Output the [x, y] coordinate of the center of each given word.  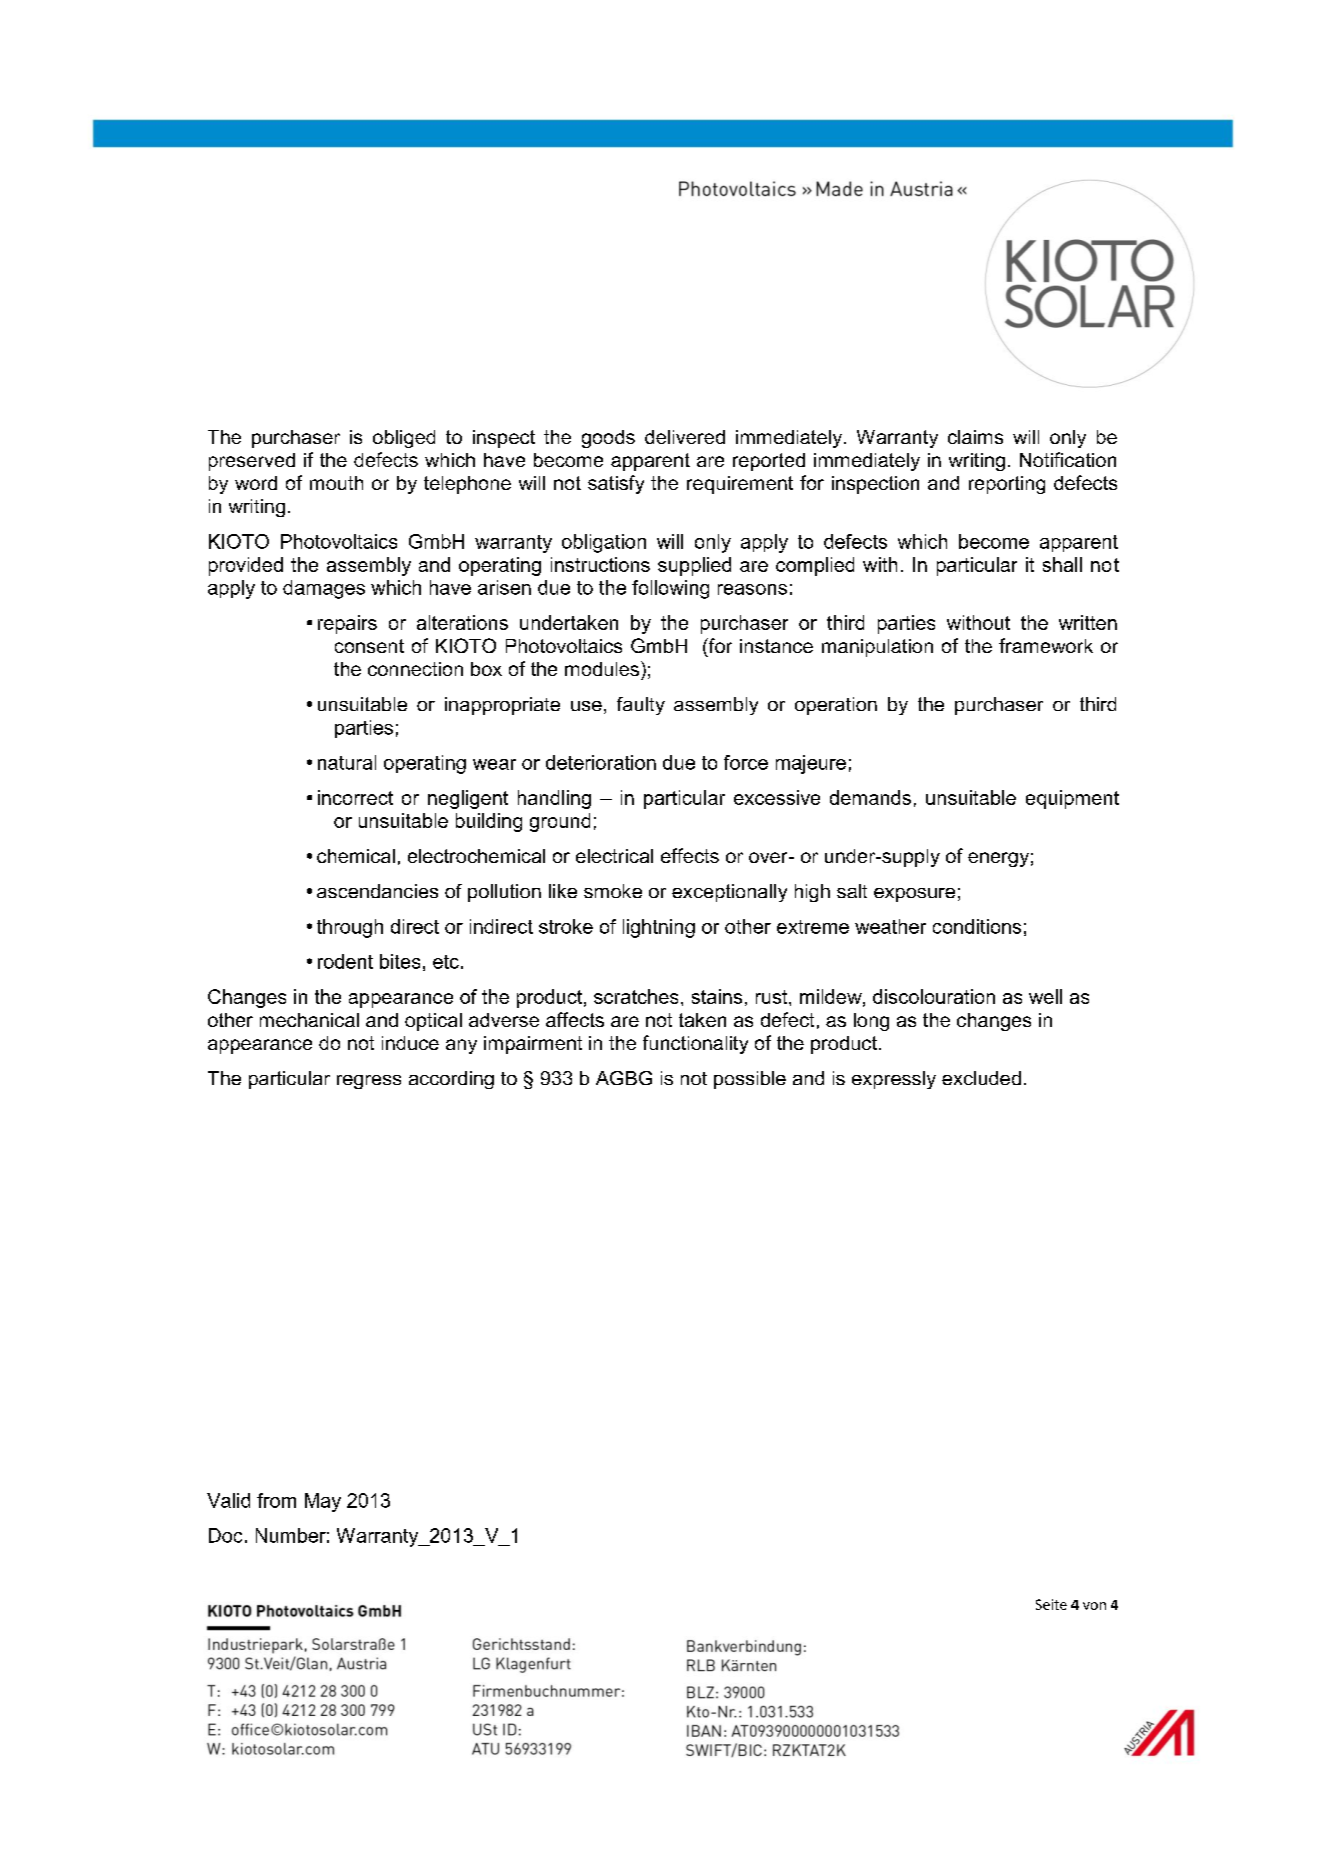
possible [750, 1080]
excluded [981, 1078]
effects [690, 855]
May [323, 1502]
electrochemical [476, 856]
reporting [1007, 485]
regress [369, 1082]
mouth [336, 483]
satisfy [616, 484]
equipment [1072, 799]
